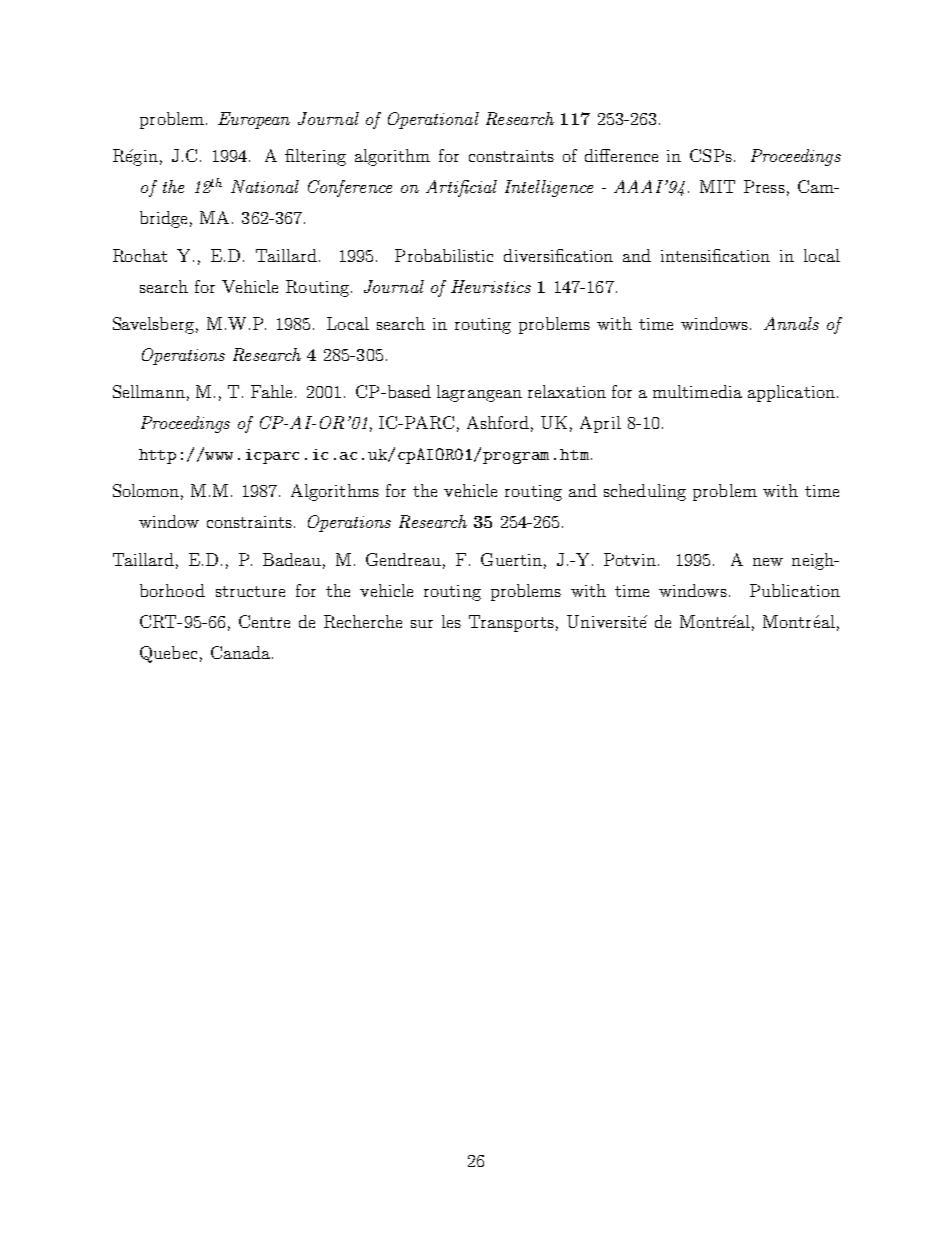 The image size is (952, 1233). Describe the element at coordinates (715, 255) in the screenshot. I see `intensification` at that location.
